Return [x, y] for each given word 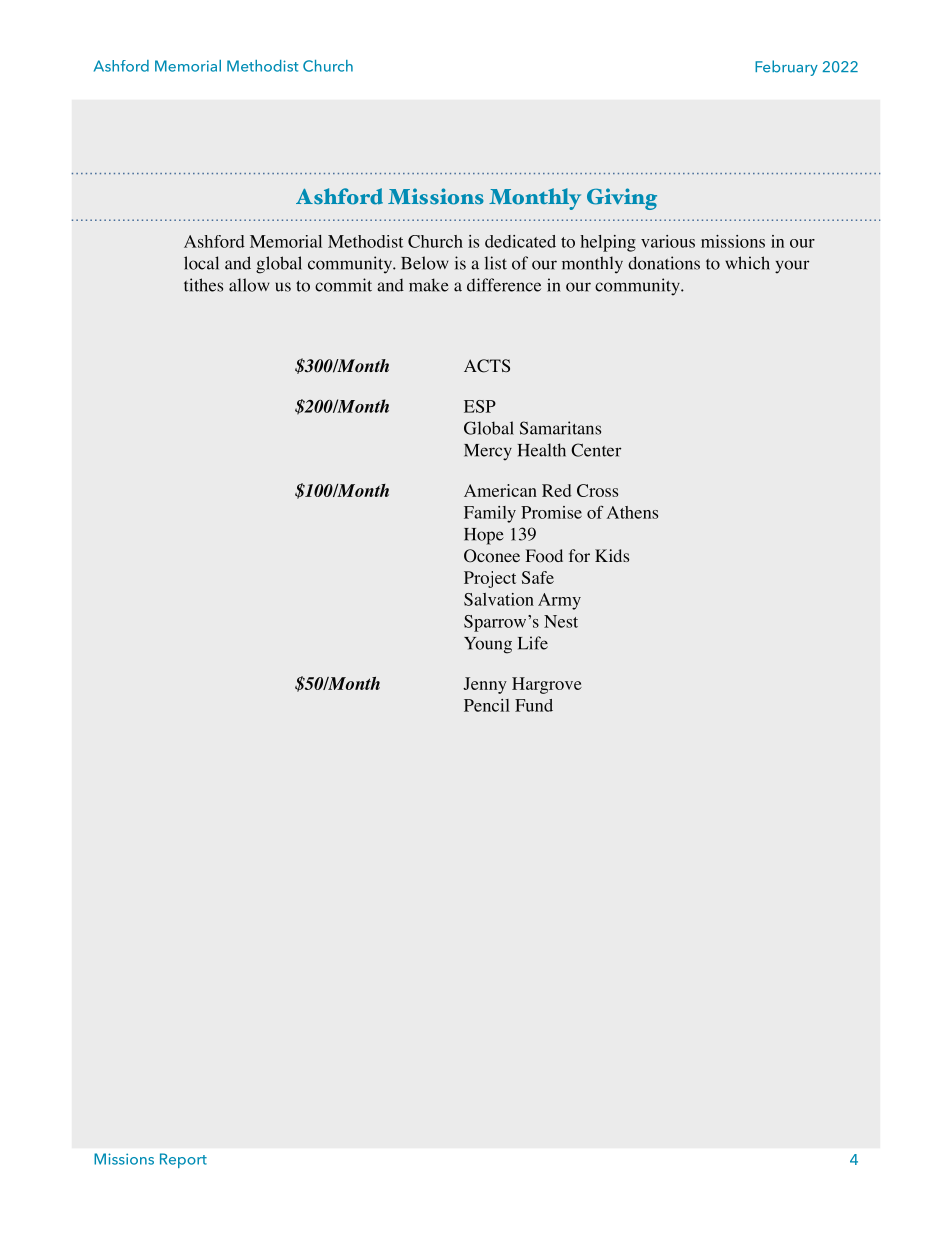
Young [488, 645]
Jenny [485, 685]
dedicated [520, 241]
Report [183, 1160]
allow [249, 285]
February [786, 68]
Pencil [487, 705]
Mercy [488, 452]
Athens [632, 512]
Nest [561, 621]
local [201, 263]
